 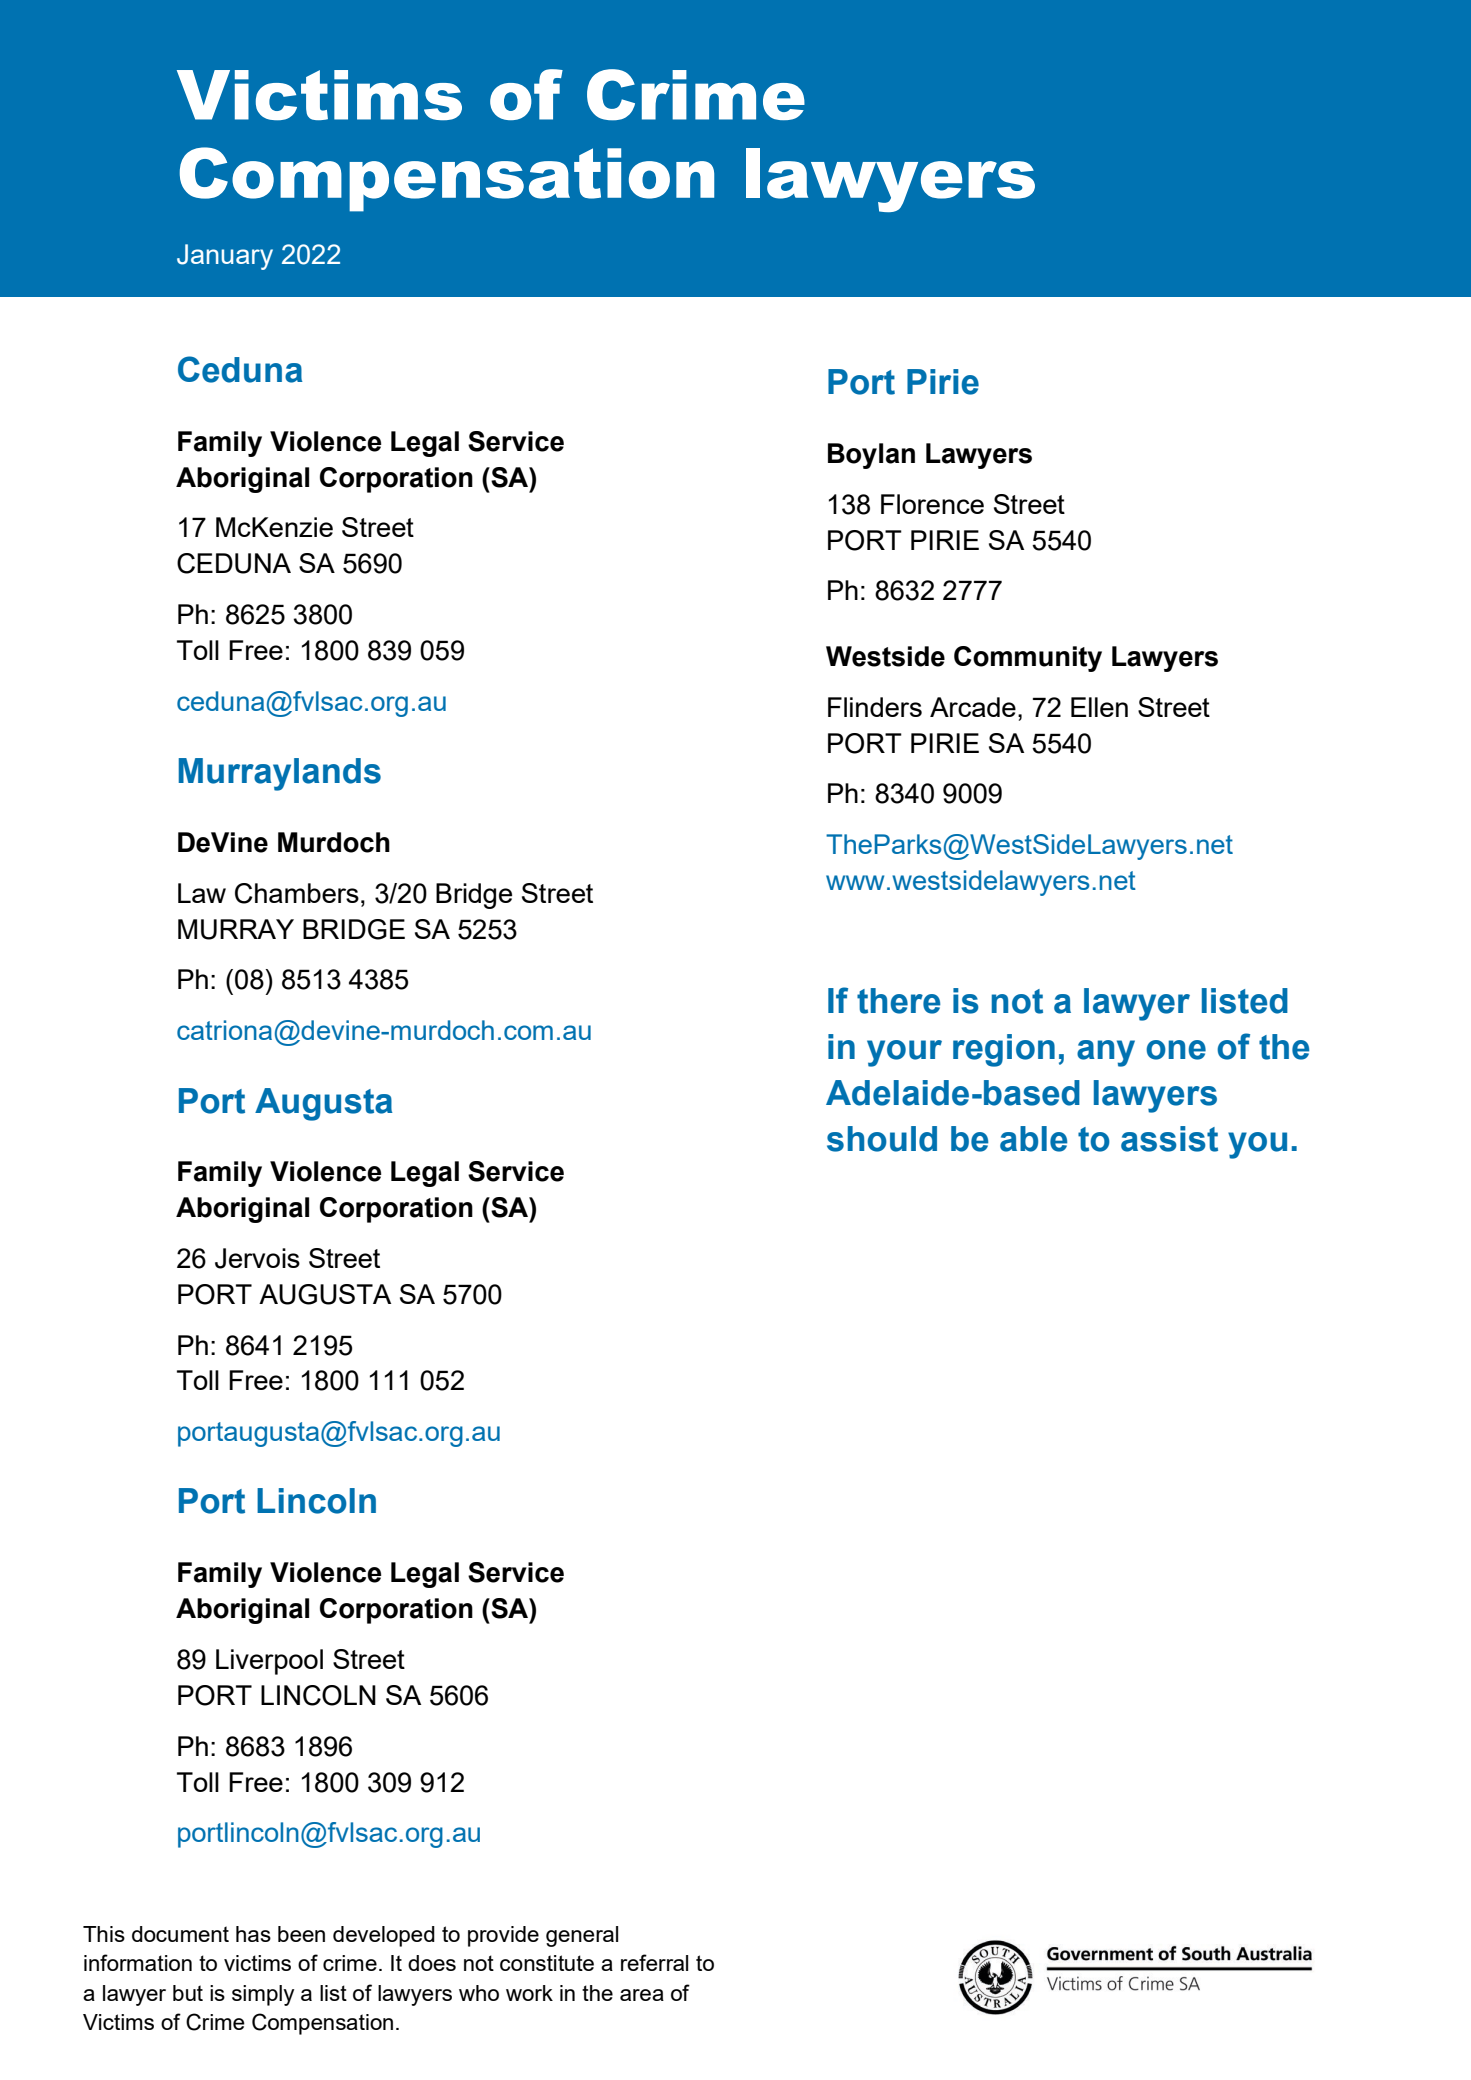 I want to click on Flinders, so click(x=875, y=707).
